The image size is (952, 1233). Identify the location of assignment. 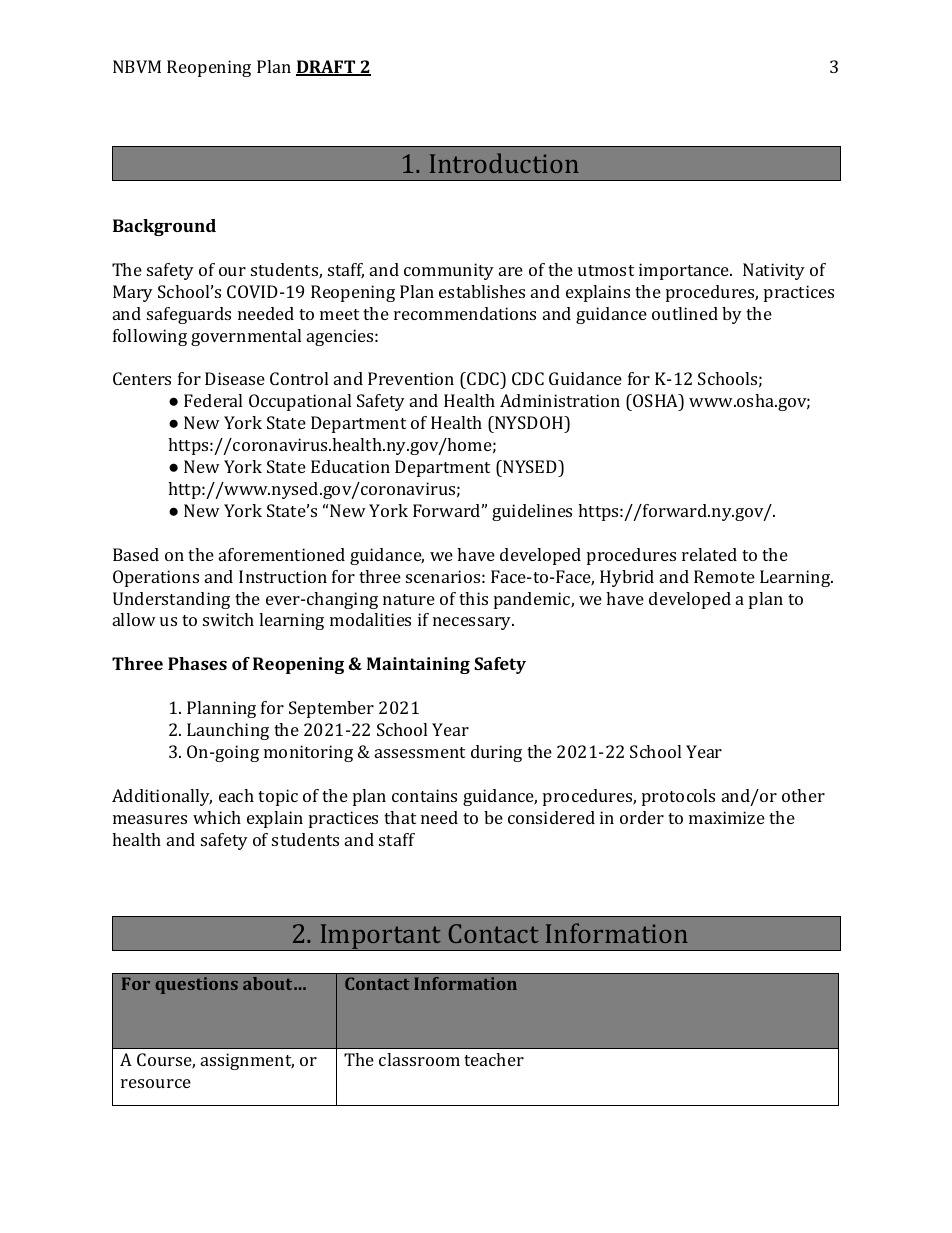
(247, 1061).
